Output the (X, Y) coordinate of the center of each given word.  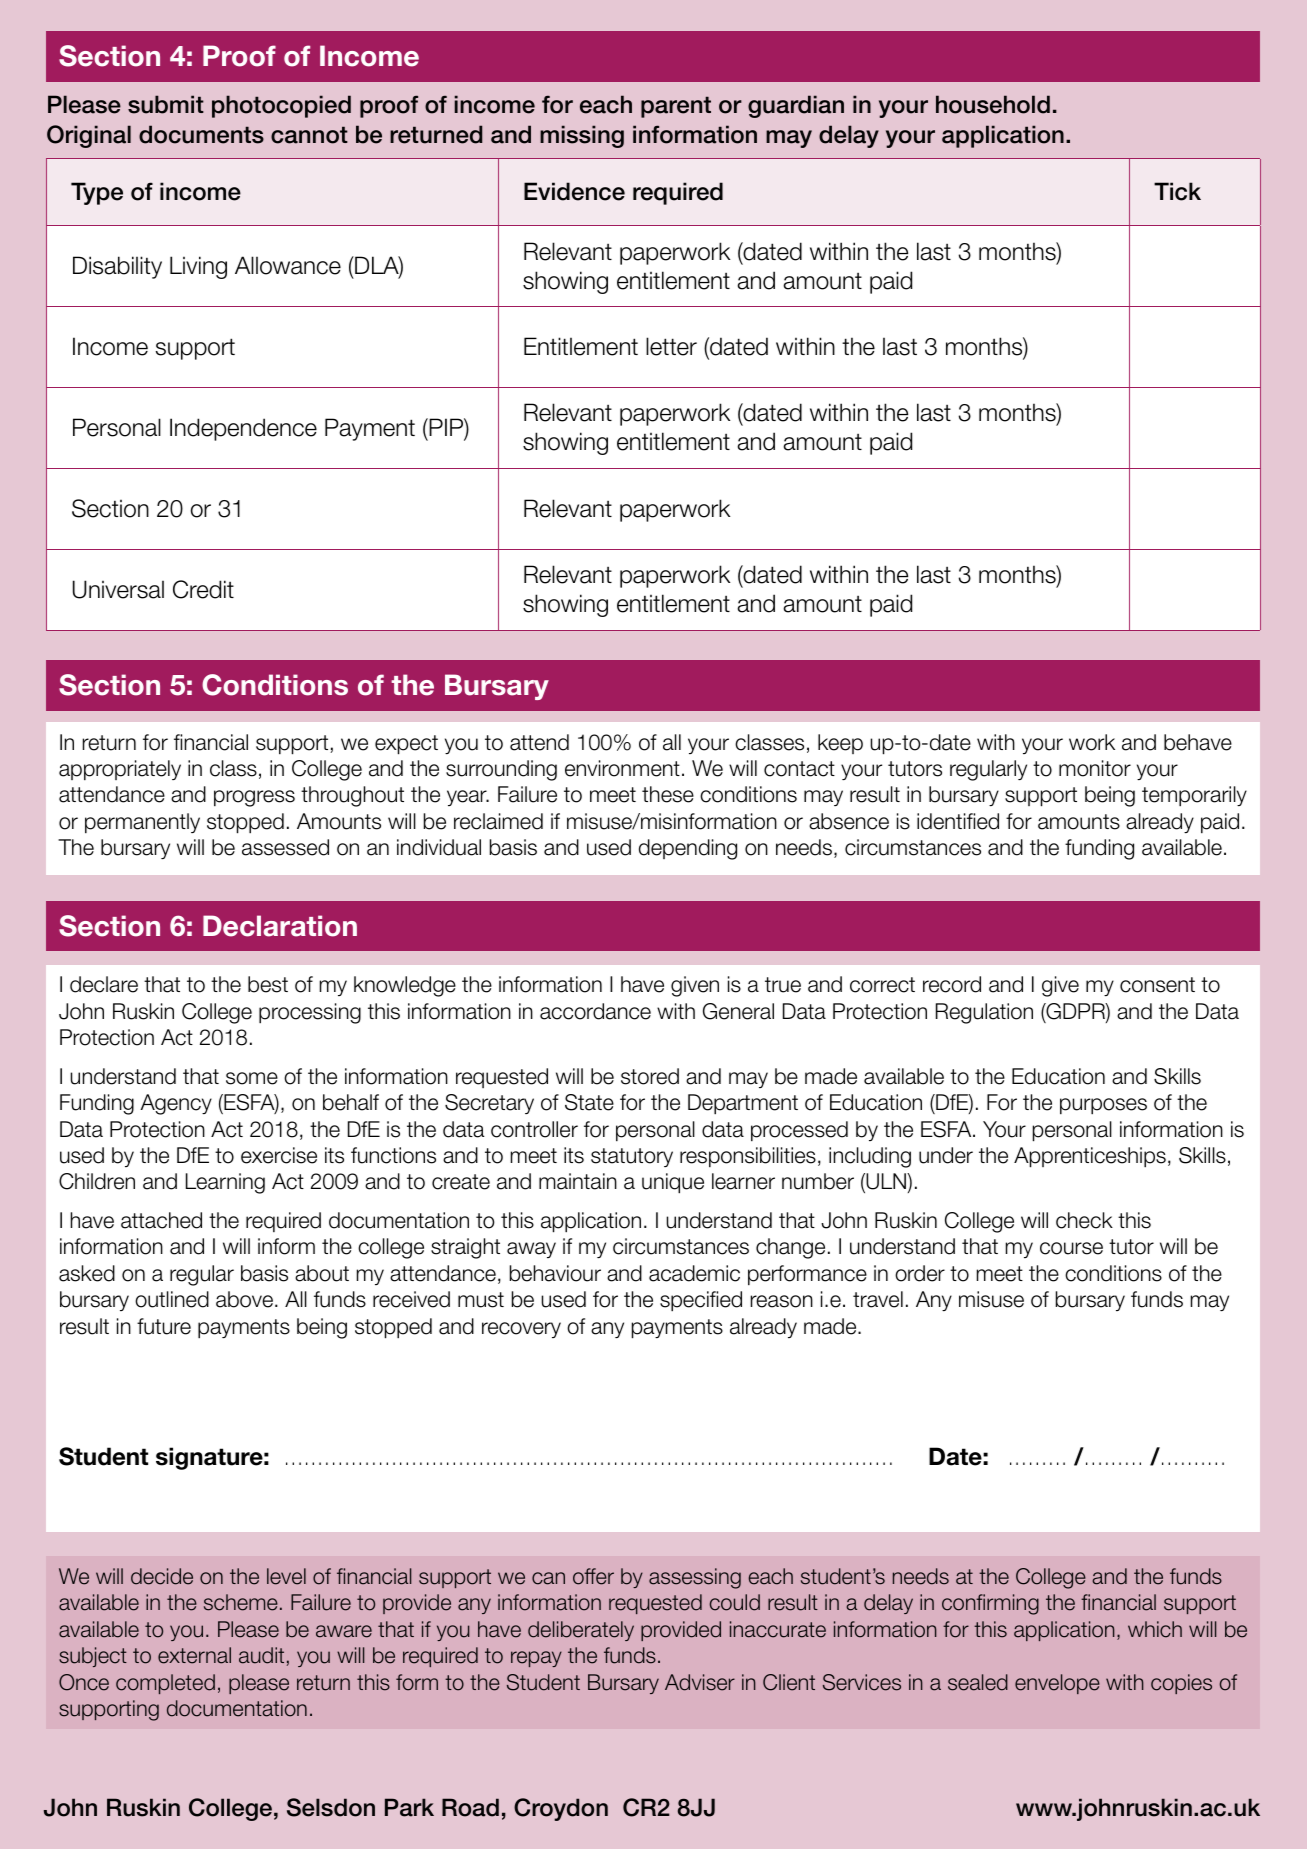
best (268, 984)
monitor (1095, 768)
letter (671, 346)
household (993, 104)
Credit (203, 589)
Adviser (700, 1682)
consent (1157, 985)
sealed (978, 1682)
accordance (595, 1011)
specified (701, 1301)
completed (165, 1684)
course (1071, 1248)
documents (201, 134)
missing (582, 136)
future (164, 1326)
